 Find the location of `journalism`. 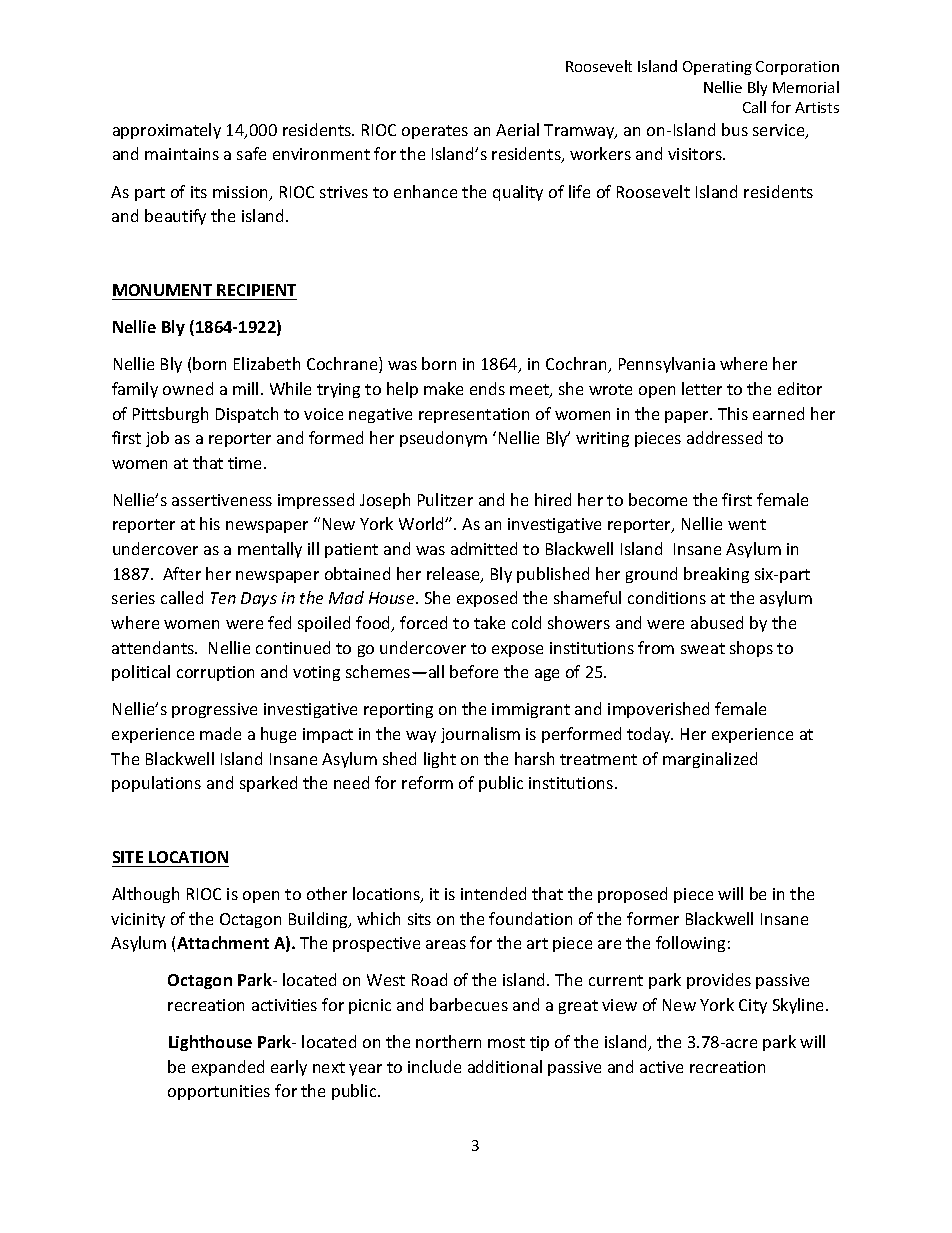

journalism is located at coordinates (480, 735).
